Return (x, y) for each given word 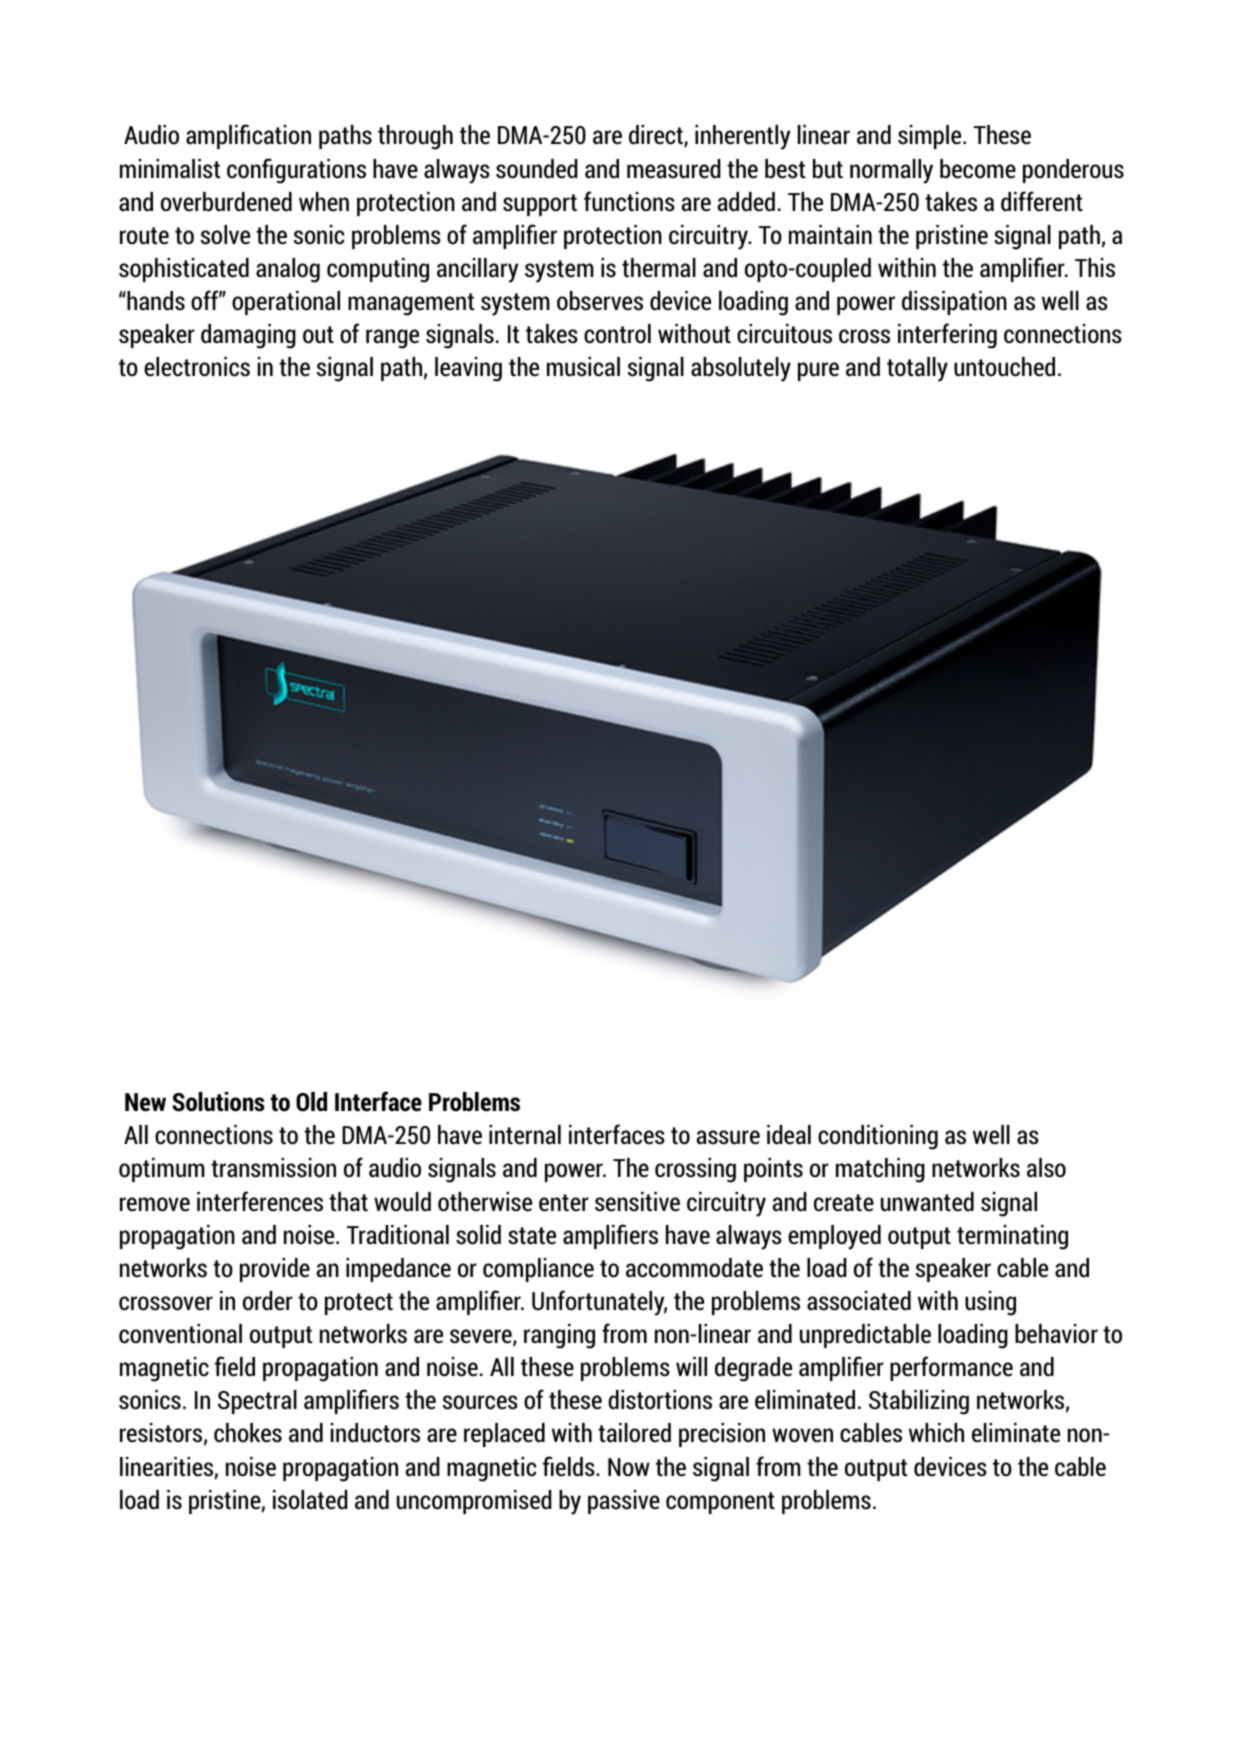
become (978, 169)
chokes (248, 1433)
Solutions (218, 1102)
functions (629, 201)
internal (525, 1135)
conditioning (878, 1137)
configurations (296, 171)
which (936, 1433)
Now (629, 1467)
